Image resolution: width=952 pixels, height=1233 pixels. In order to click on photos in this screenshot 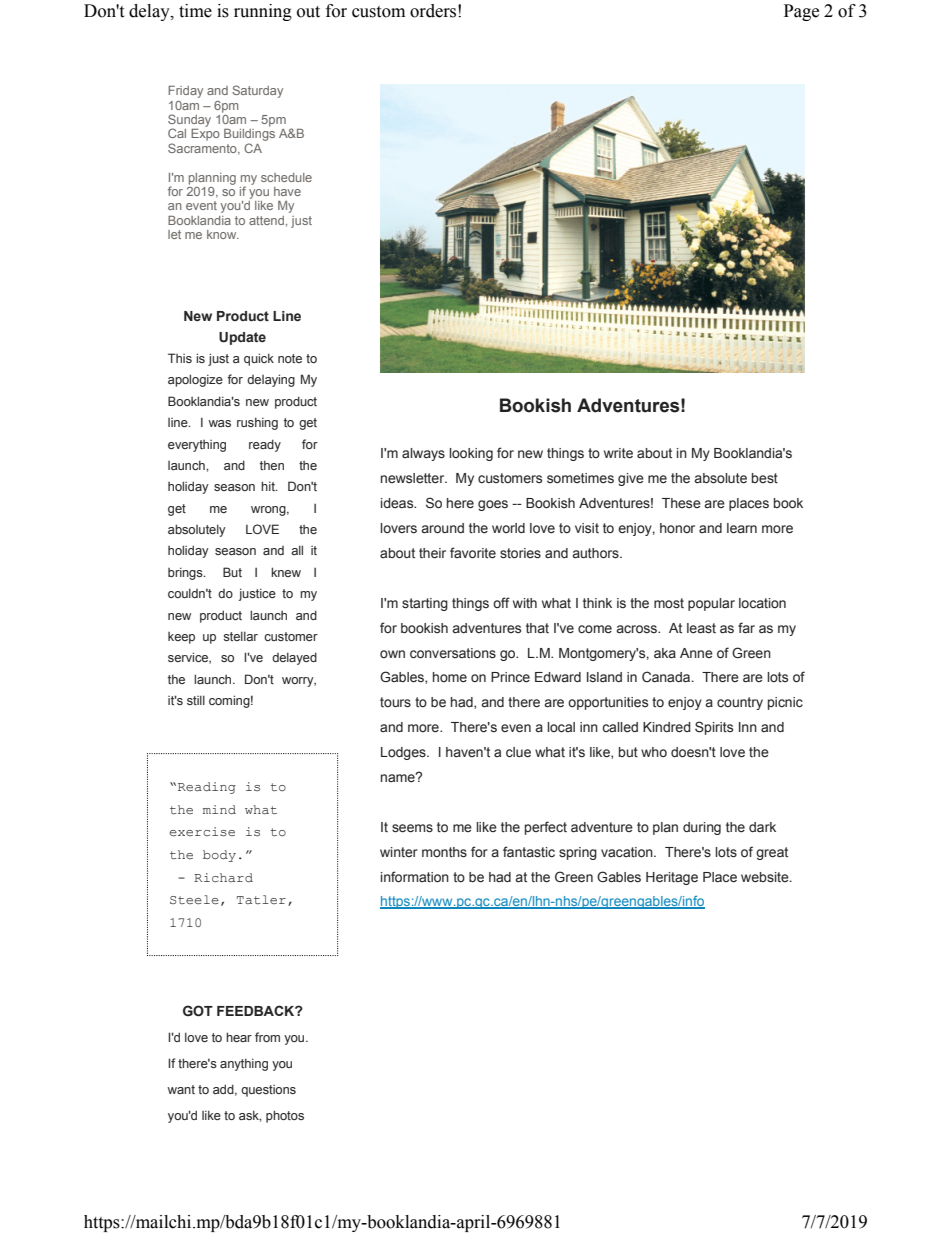, I will do `click(285, 1116)`.
